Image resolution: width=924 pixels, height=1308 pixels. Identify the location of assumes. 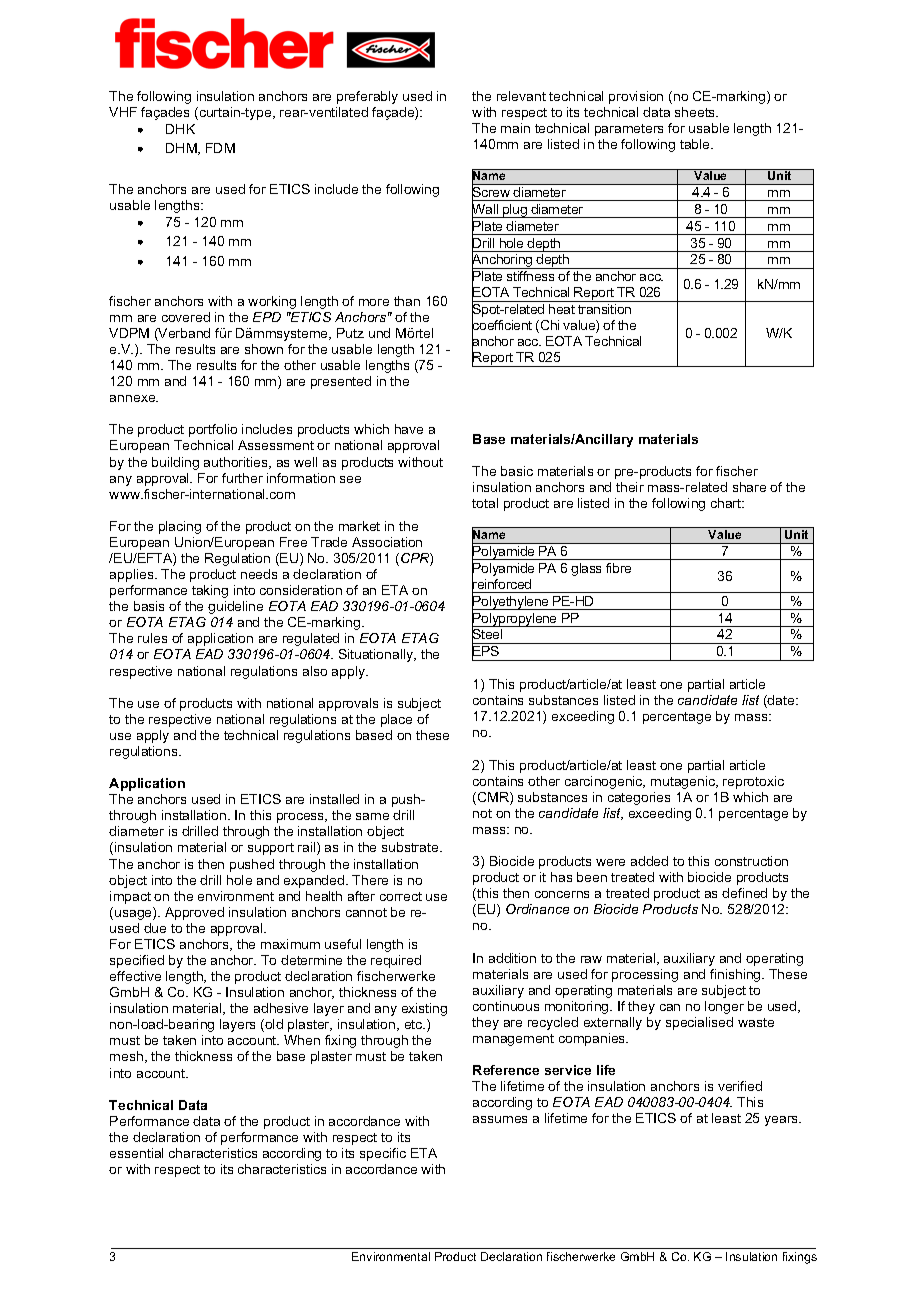
(500, 1119).
